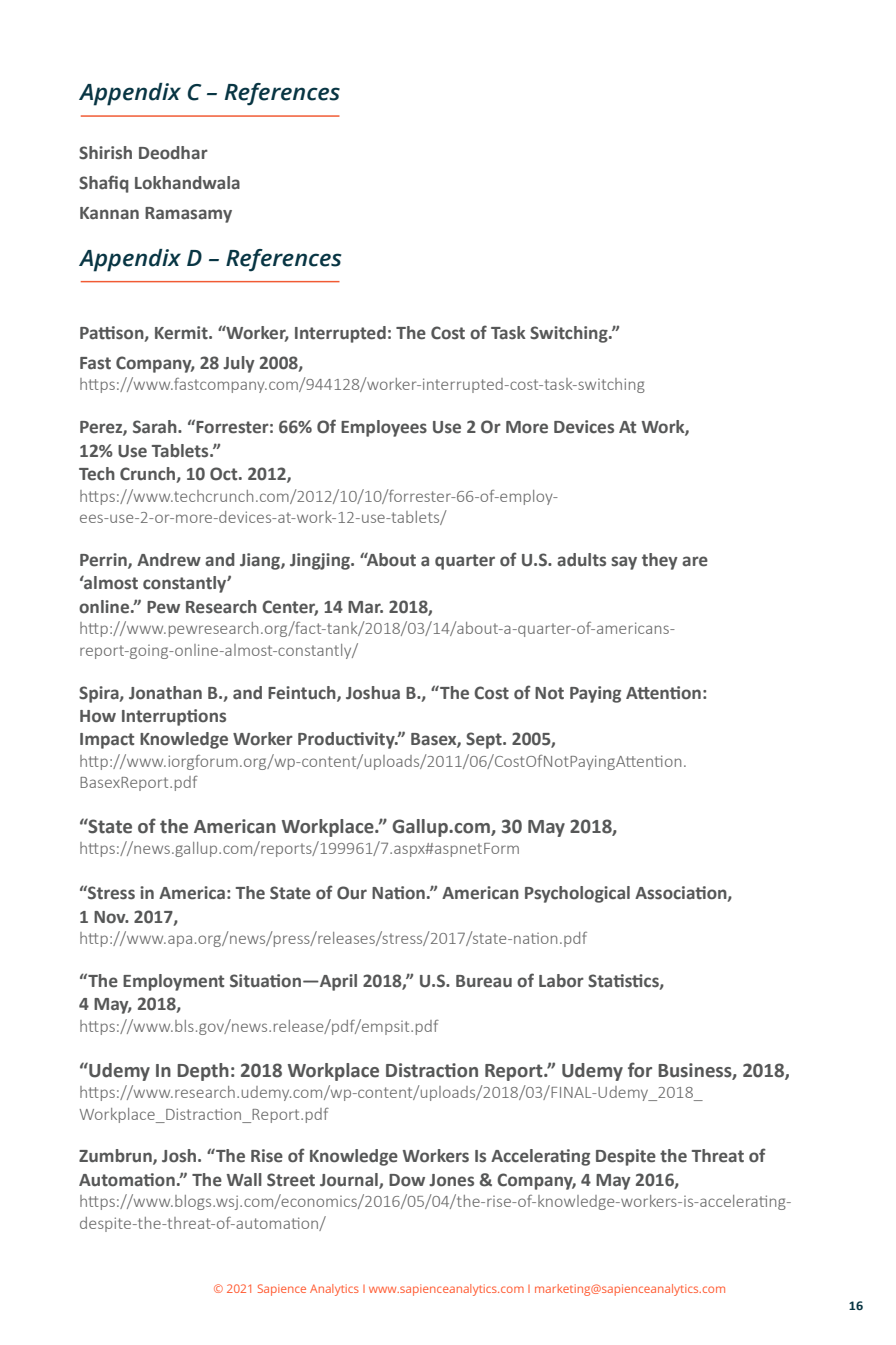 The height and width of the document is (1345, 896). What do you see at coordinates (203, 1072) in the document?
I see `Depth` at bounding box center [203, 1072].
